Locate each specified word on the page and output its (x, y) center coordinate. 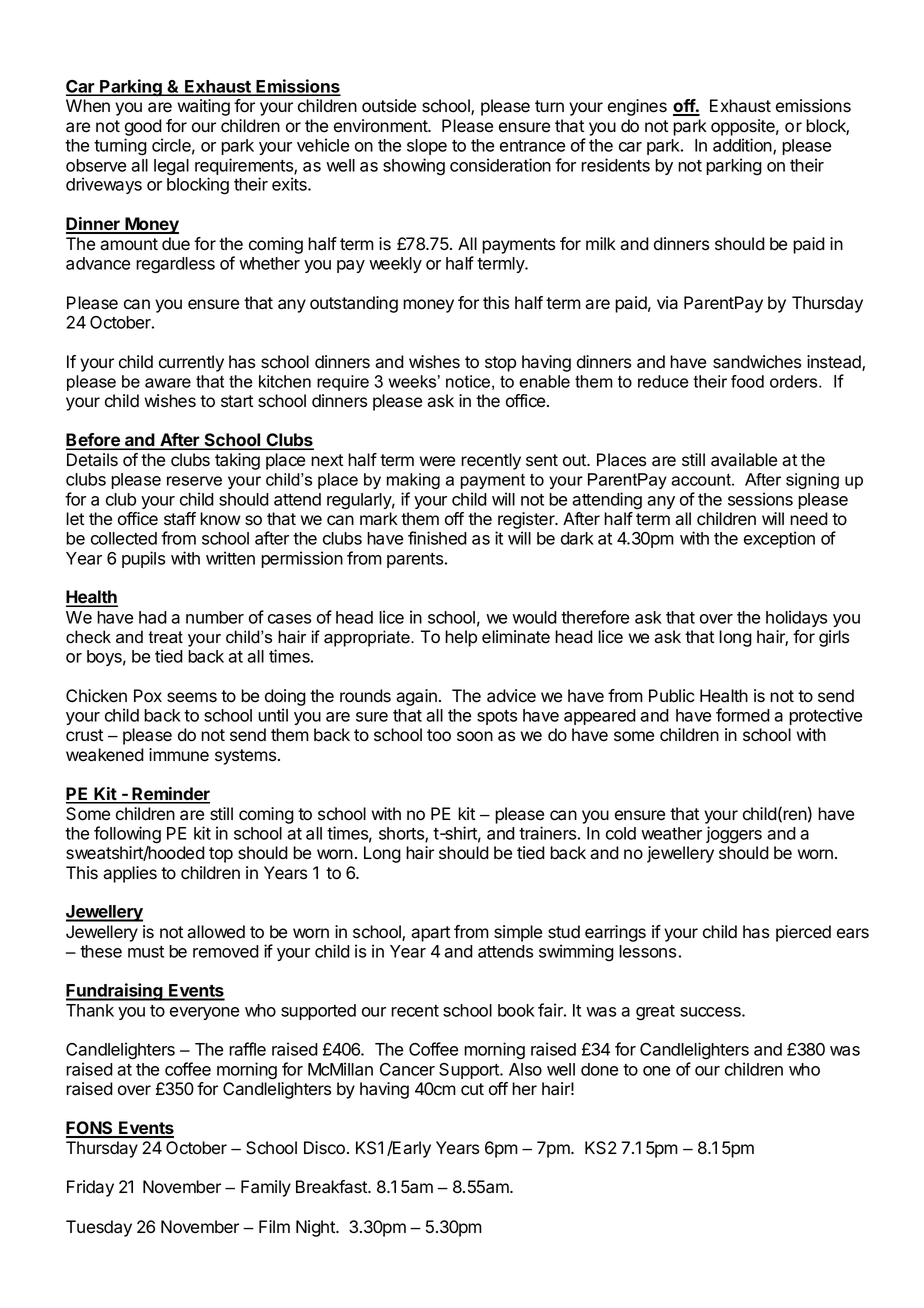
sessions (760, 499)
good (143, 127)
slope (427, 147)
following (127, 835)
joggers (734, 835)
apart (430, 934)
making (413, 481)
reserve (194, 481)
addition (743, 146)
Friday (90, 1188)
